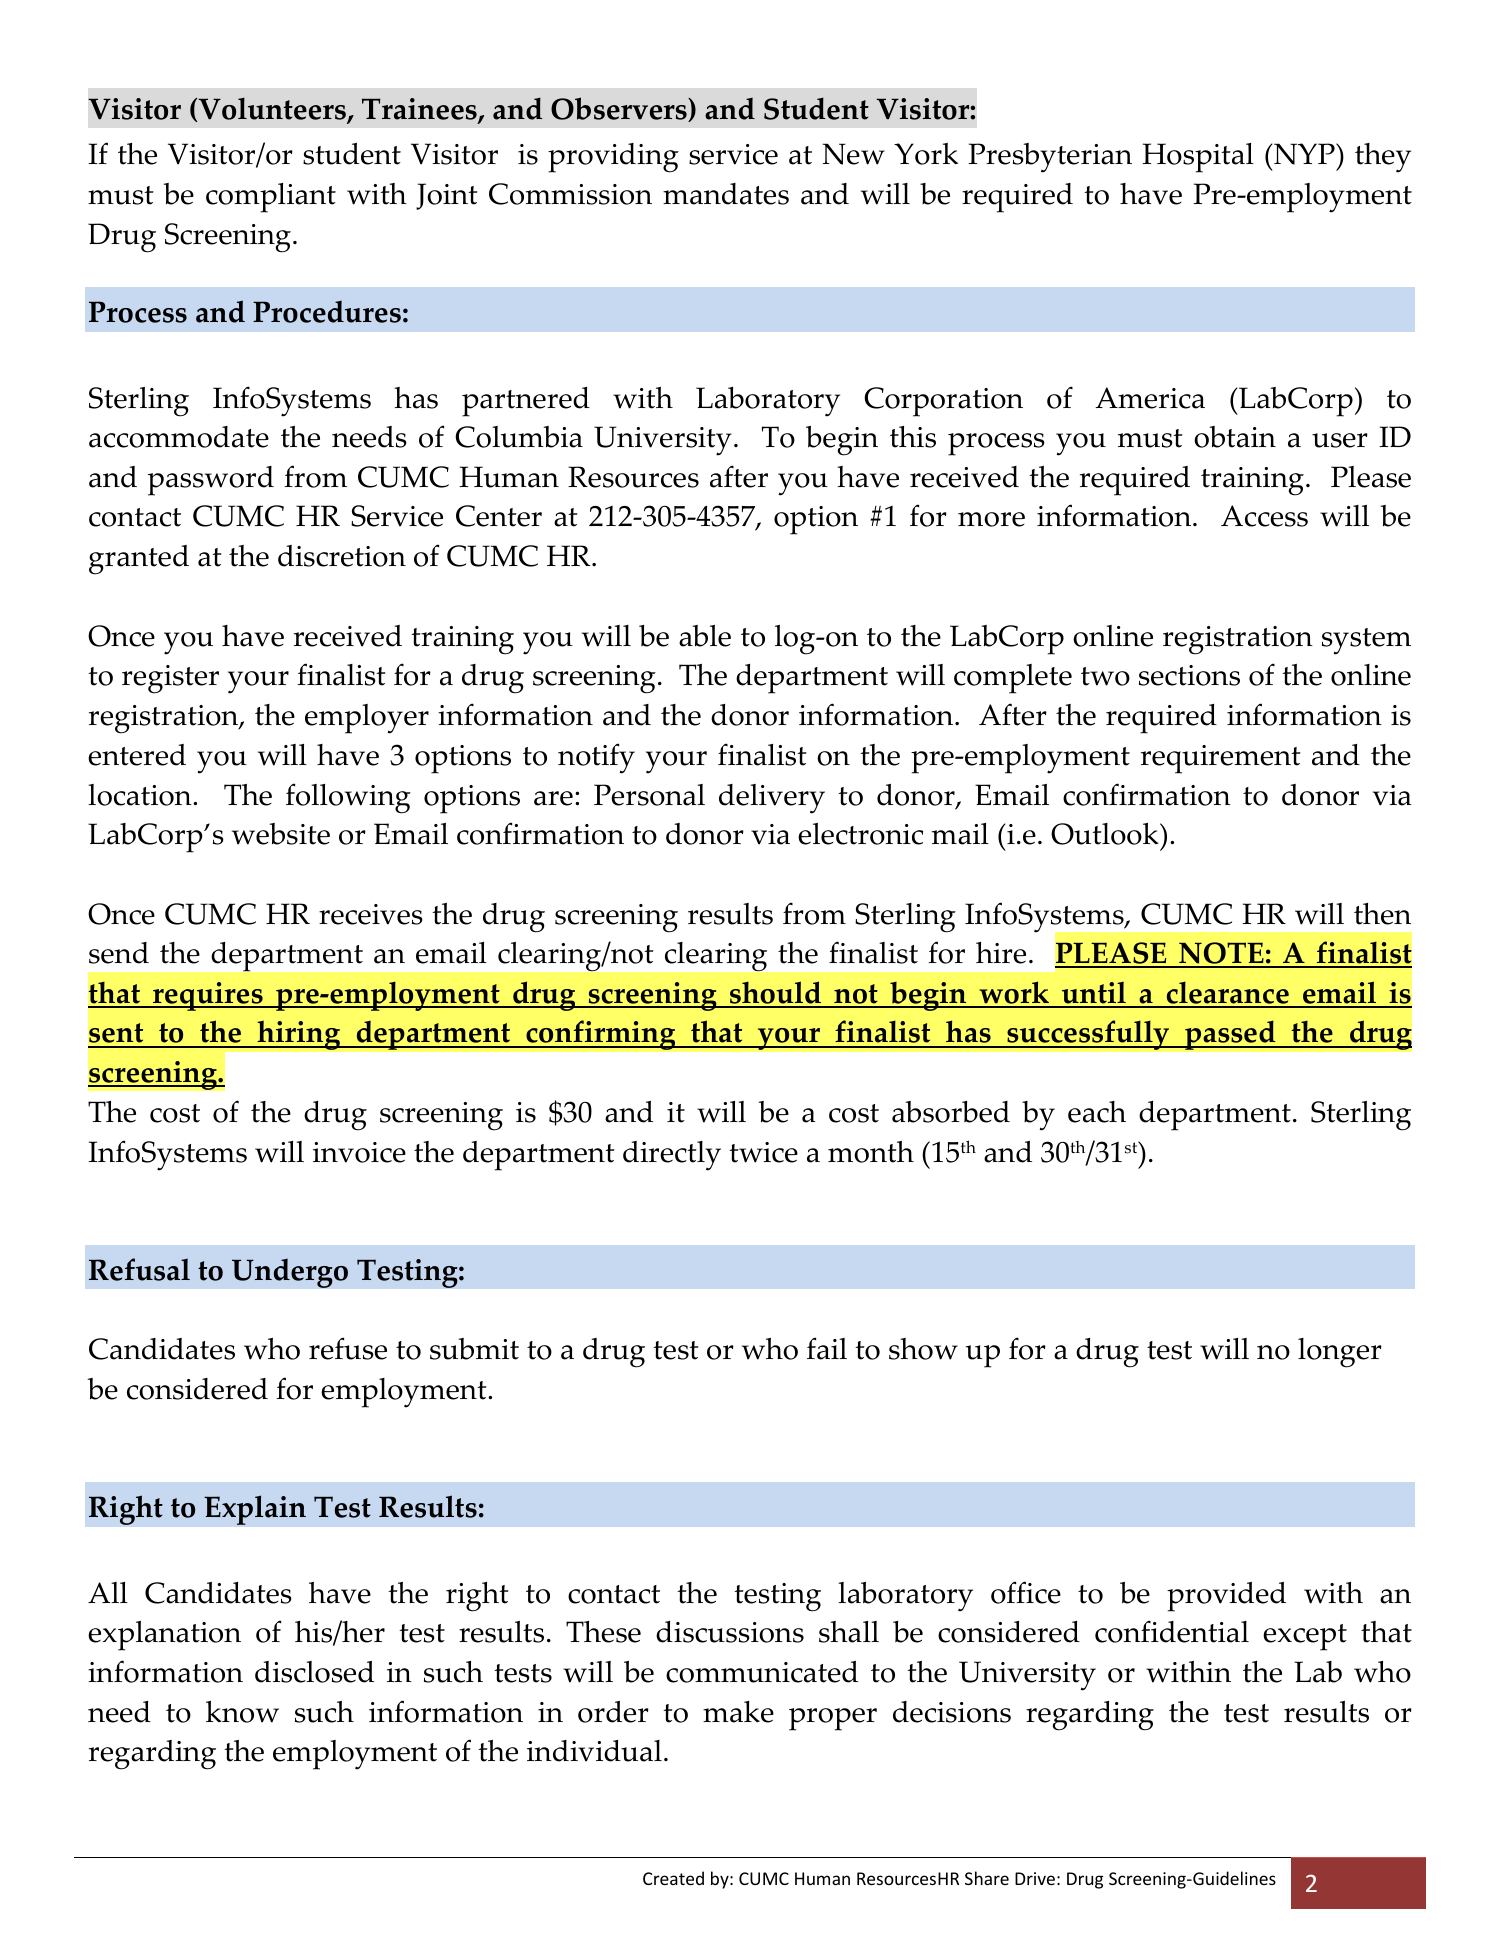  What do you see at coordinates (208, 996) in the document?
I see `requires` at bounding box center [208, 996].
